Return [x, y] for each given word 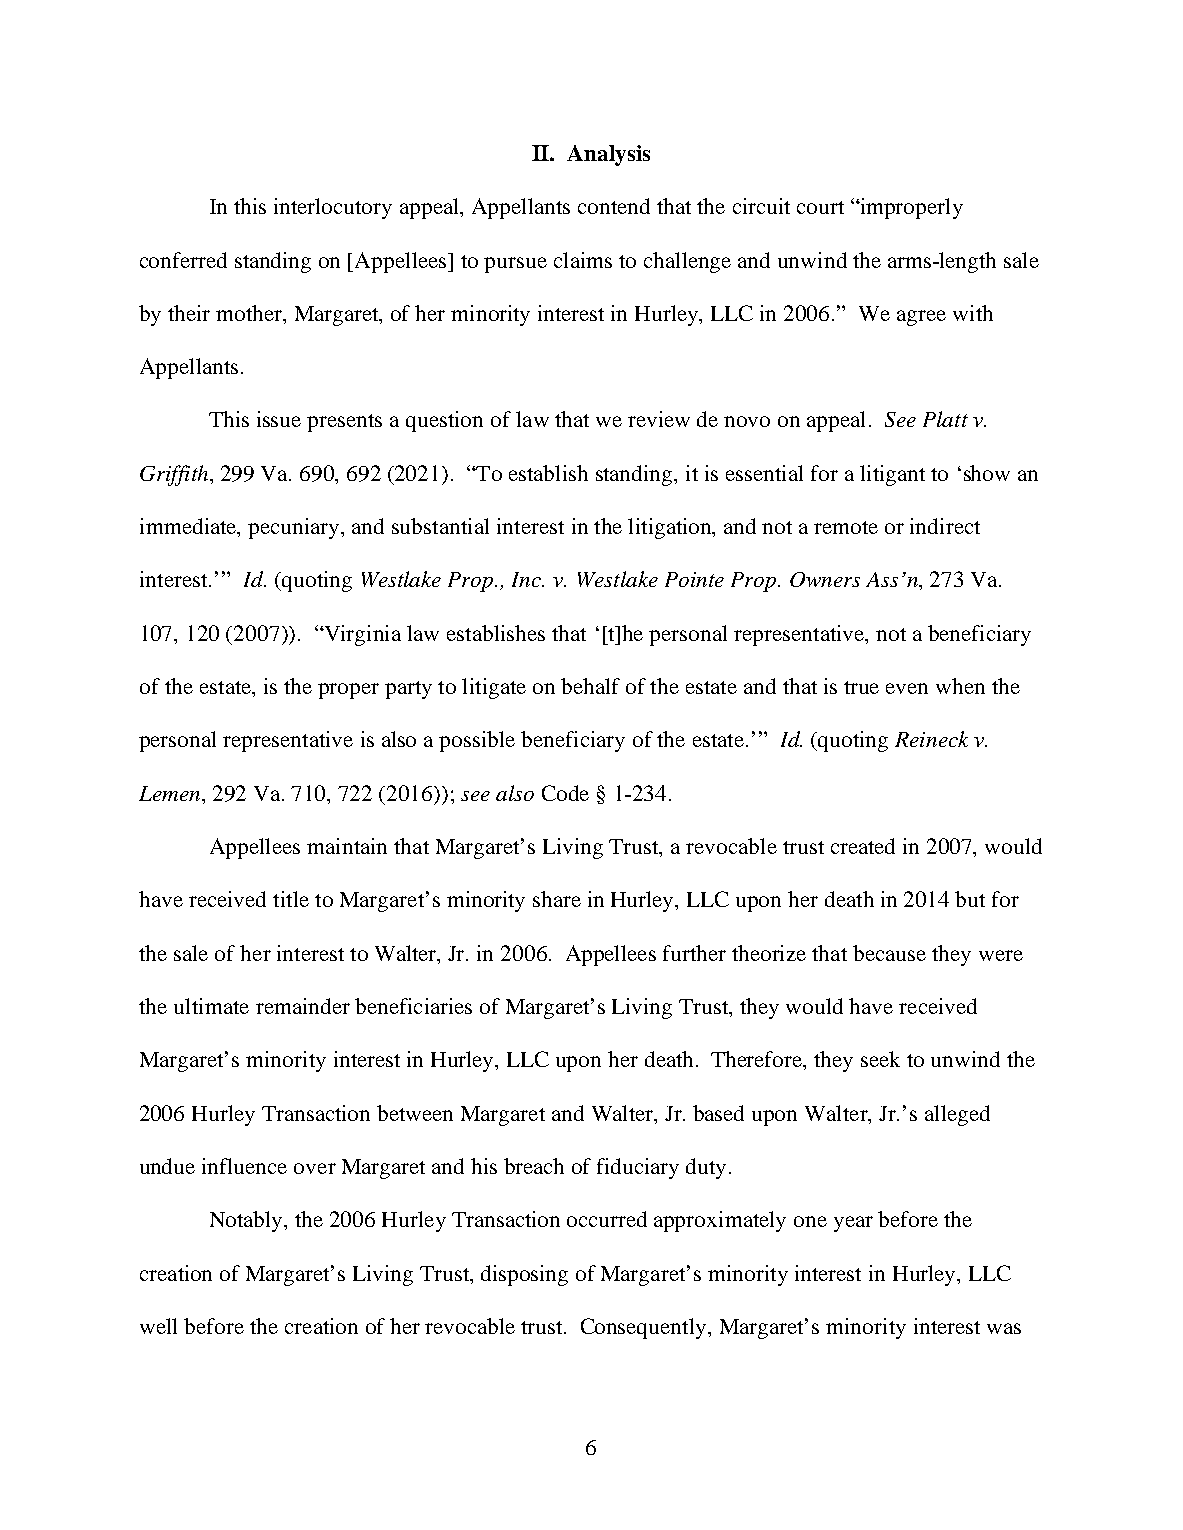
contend [614, 206]
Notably [247, 1221]
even [907, 688]
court [820, 207]
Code [565, 793]
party [408, 690]
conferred [183, 260]
